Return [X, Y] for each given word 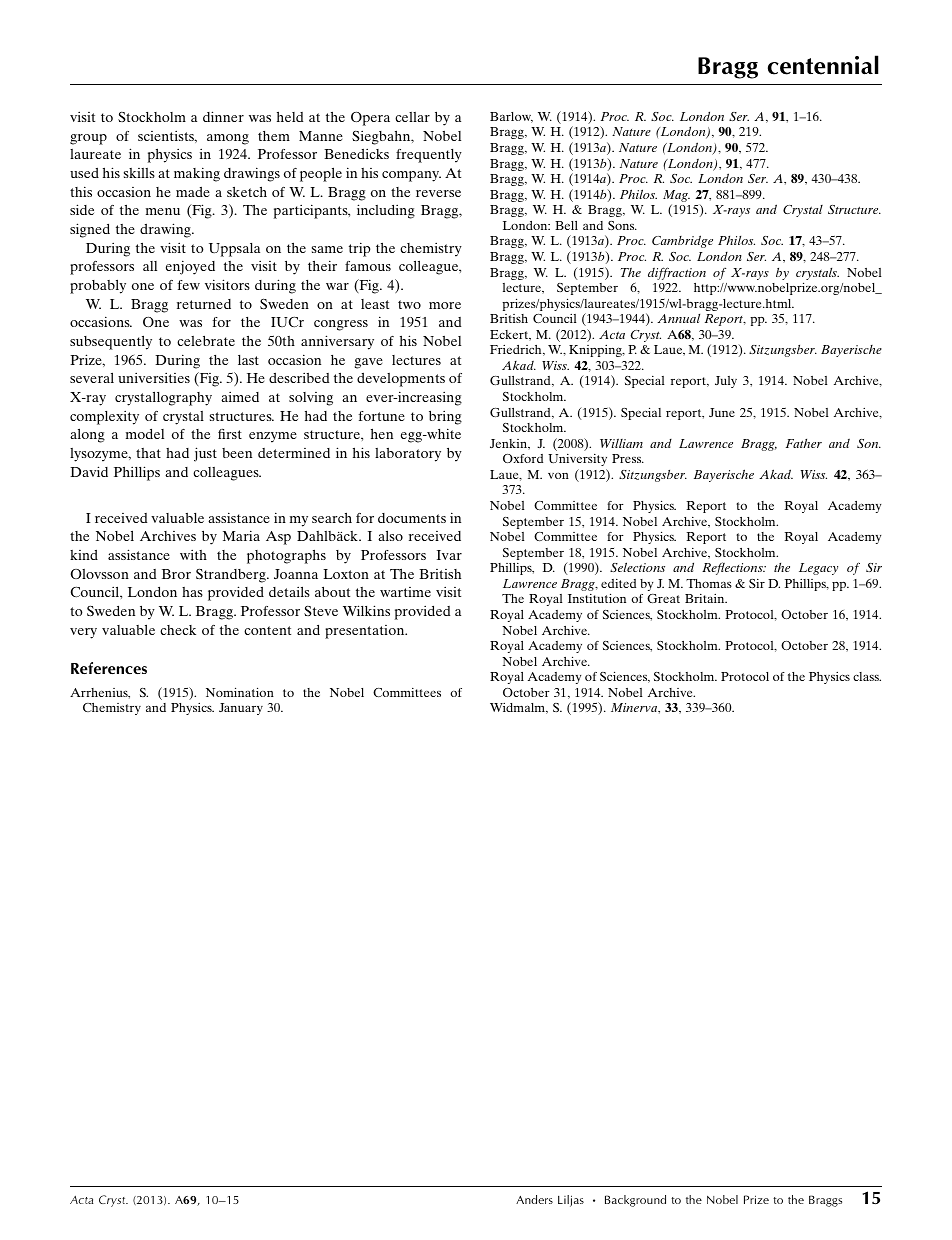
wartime [405, 592]
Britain [706, 598]
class [867, 676]
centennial [823, 65]
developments [401, 380]
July [726, 382]
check [178, 630]
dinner [223, 116]
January [241, 709]
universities [154, 377]
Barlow [511, 117]
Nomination [240, 692]
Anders [534, 1199]
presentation [366, 632]
